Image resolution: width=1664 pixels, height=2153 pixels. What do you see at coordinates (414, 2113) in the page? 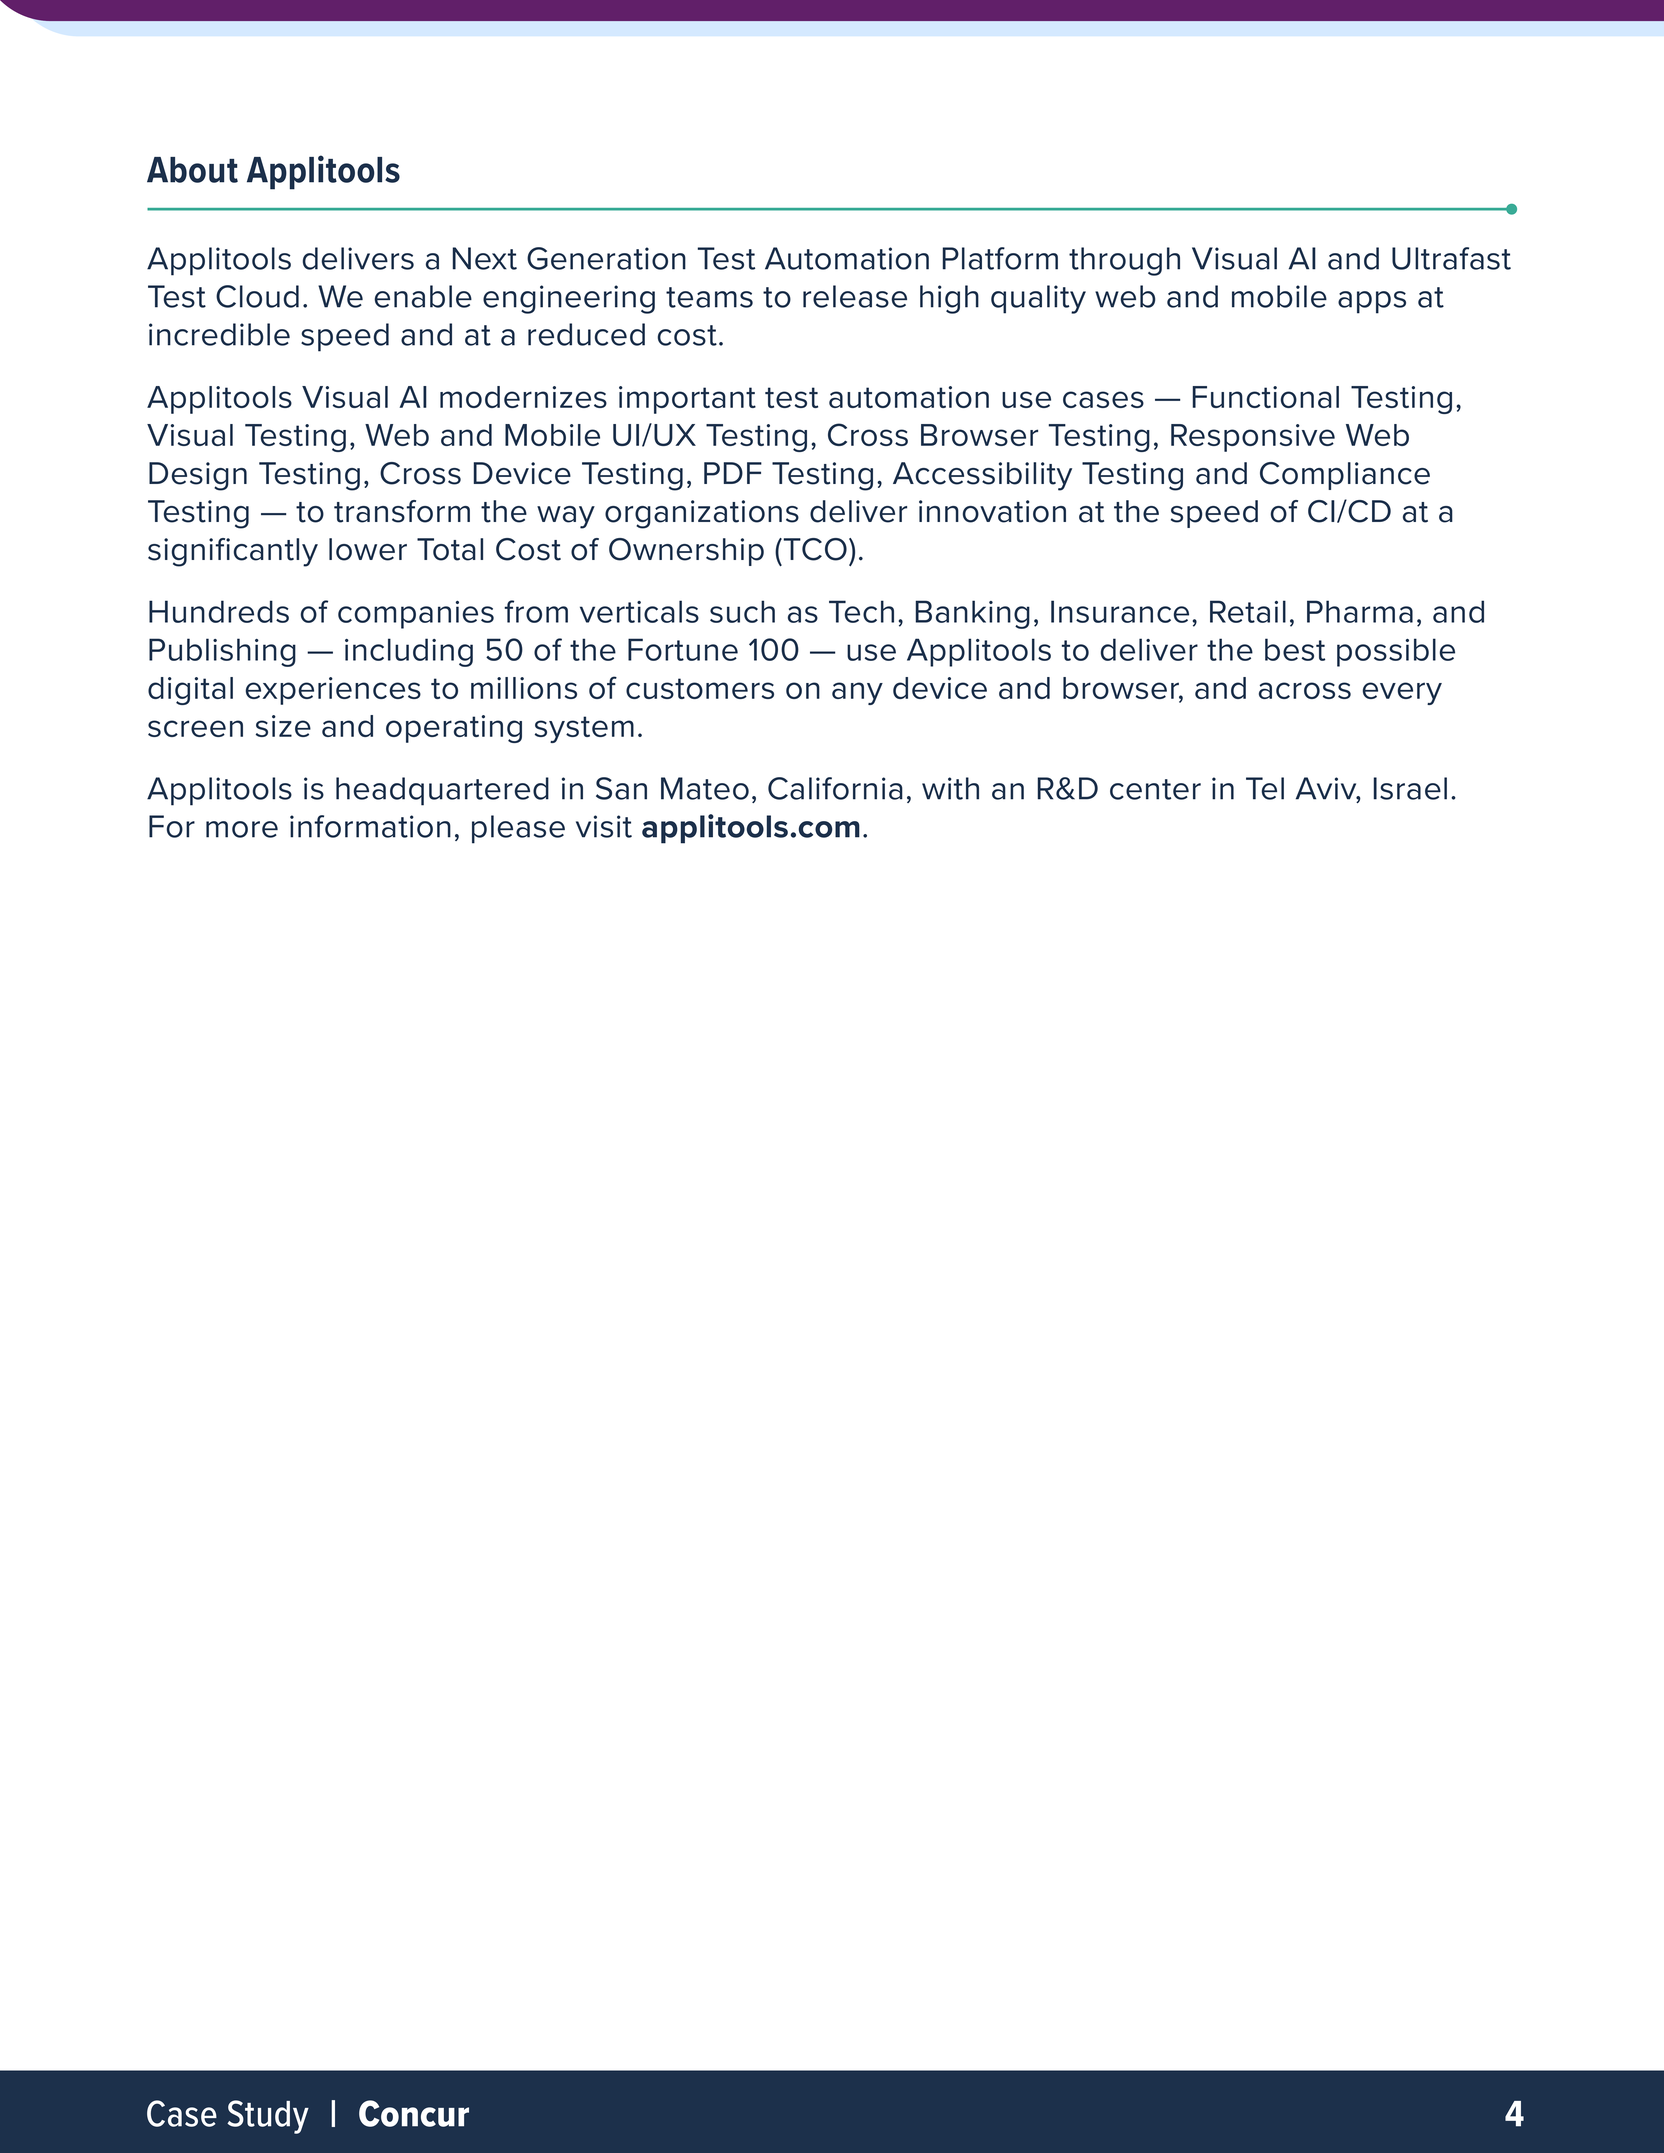
I see `Concur` at bounding box center [414, 2113].
